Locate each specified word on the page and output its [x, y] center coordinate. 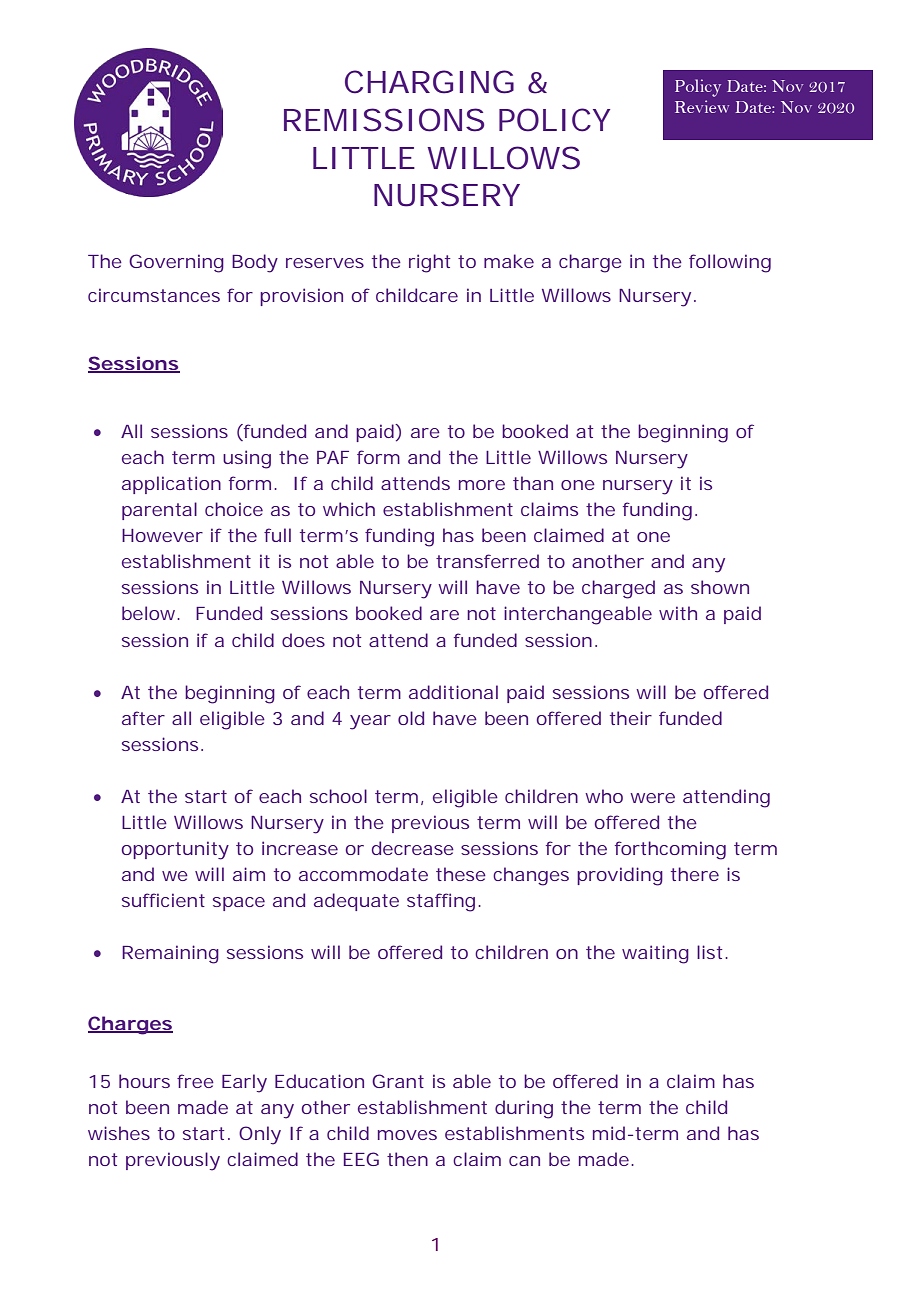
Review [702, 106]
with [678, 613]
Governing [176, 263]
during [524, 1109]
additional [453, 692]
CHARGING [429, 82]
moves [407, 1135]
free [195, 1081]
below [151, 613]
